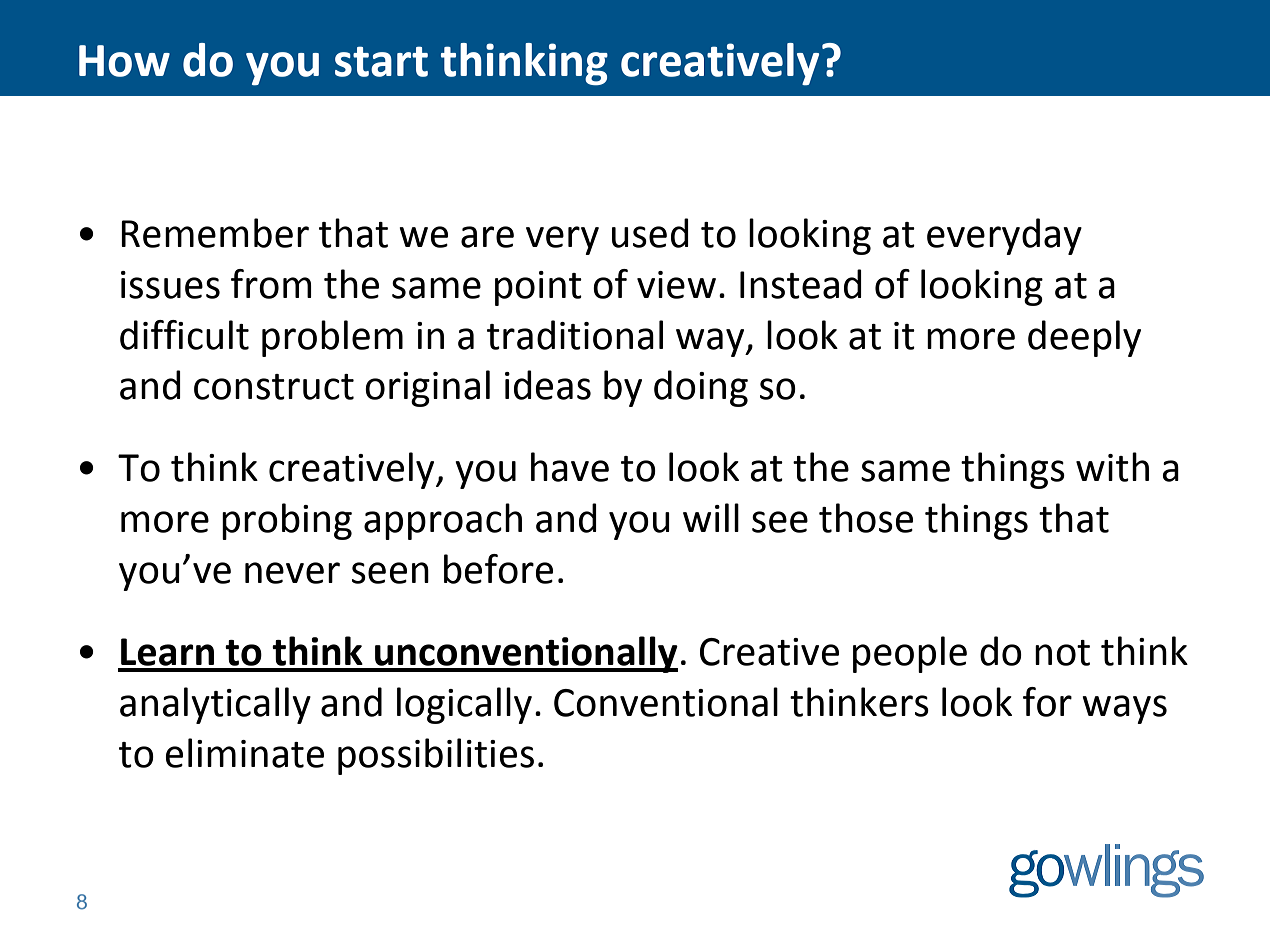 The height and width of the screenshot is (952, 1270). Describe the element at coordinates (1112, 467) in the screenshot. I see `with` at that location.
